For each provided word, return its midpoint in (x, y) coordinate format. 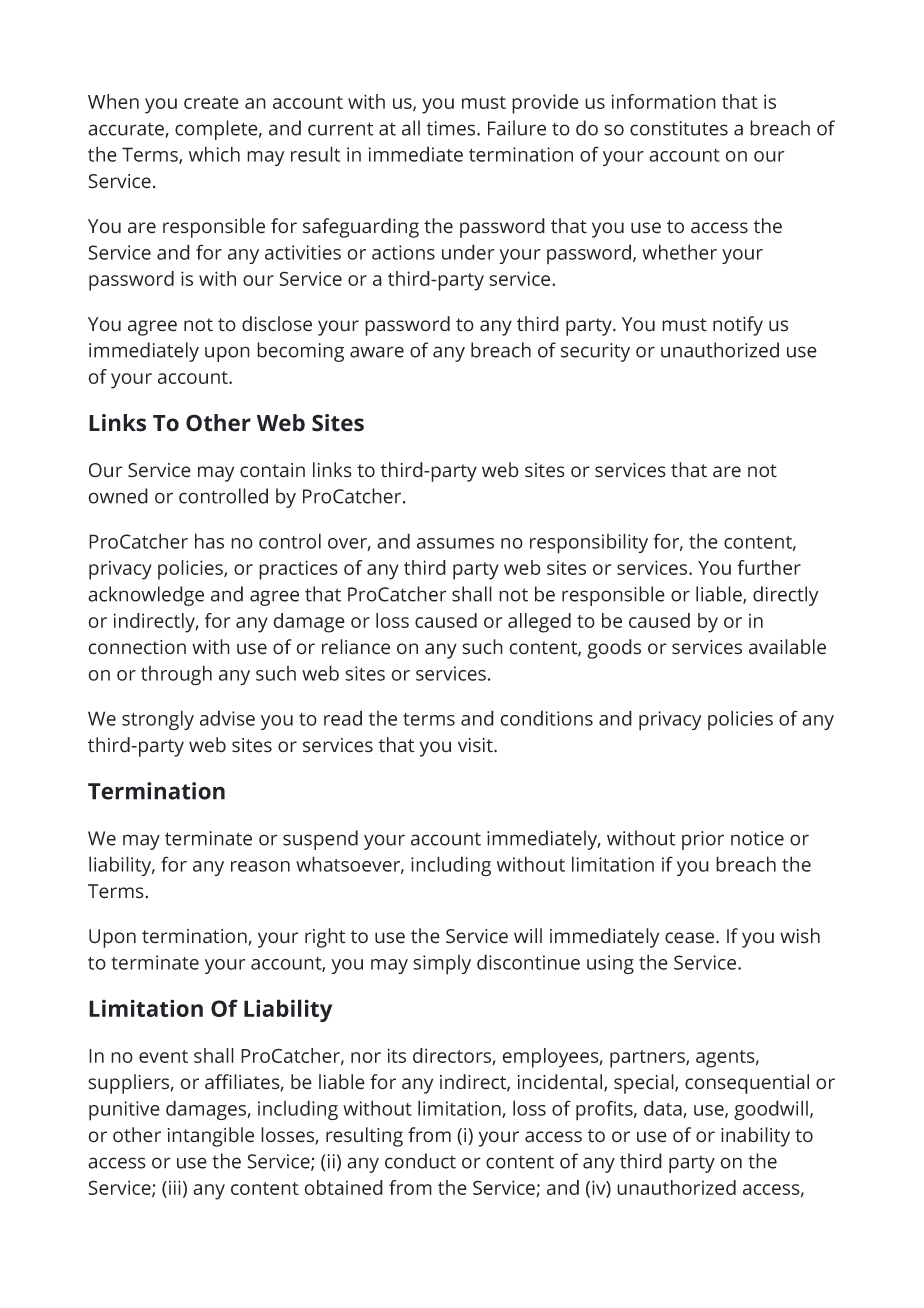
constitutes (679, 128)
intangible (211, 1137)
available (787, 647)
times (452, 128)
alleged (539, 623)
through (176, 675)
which (214, 154)
